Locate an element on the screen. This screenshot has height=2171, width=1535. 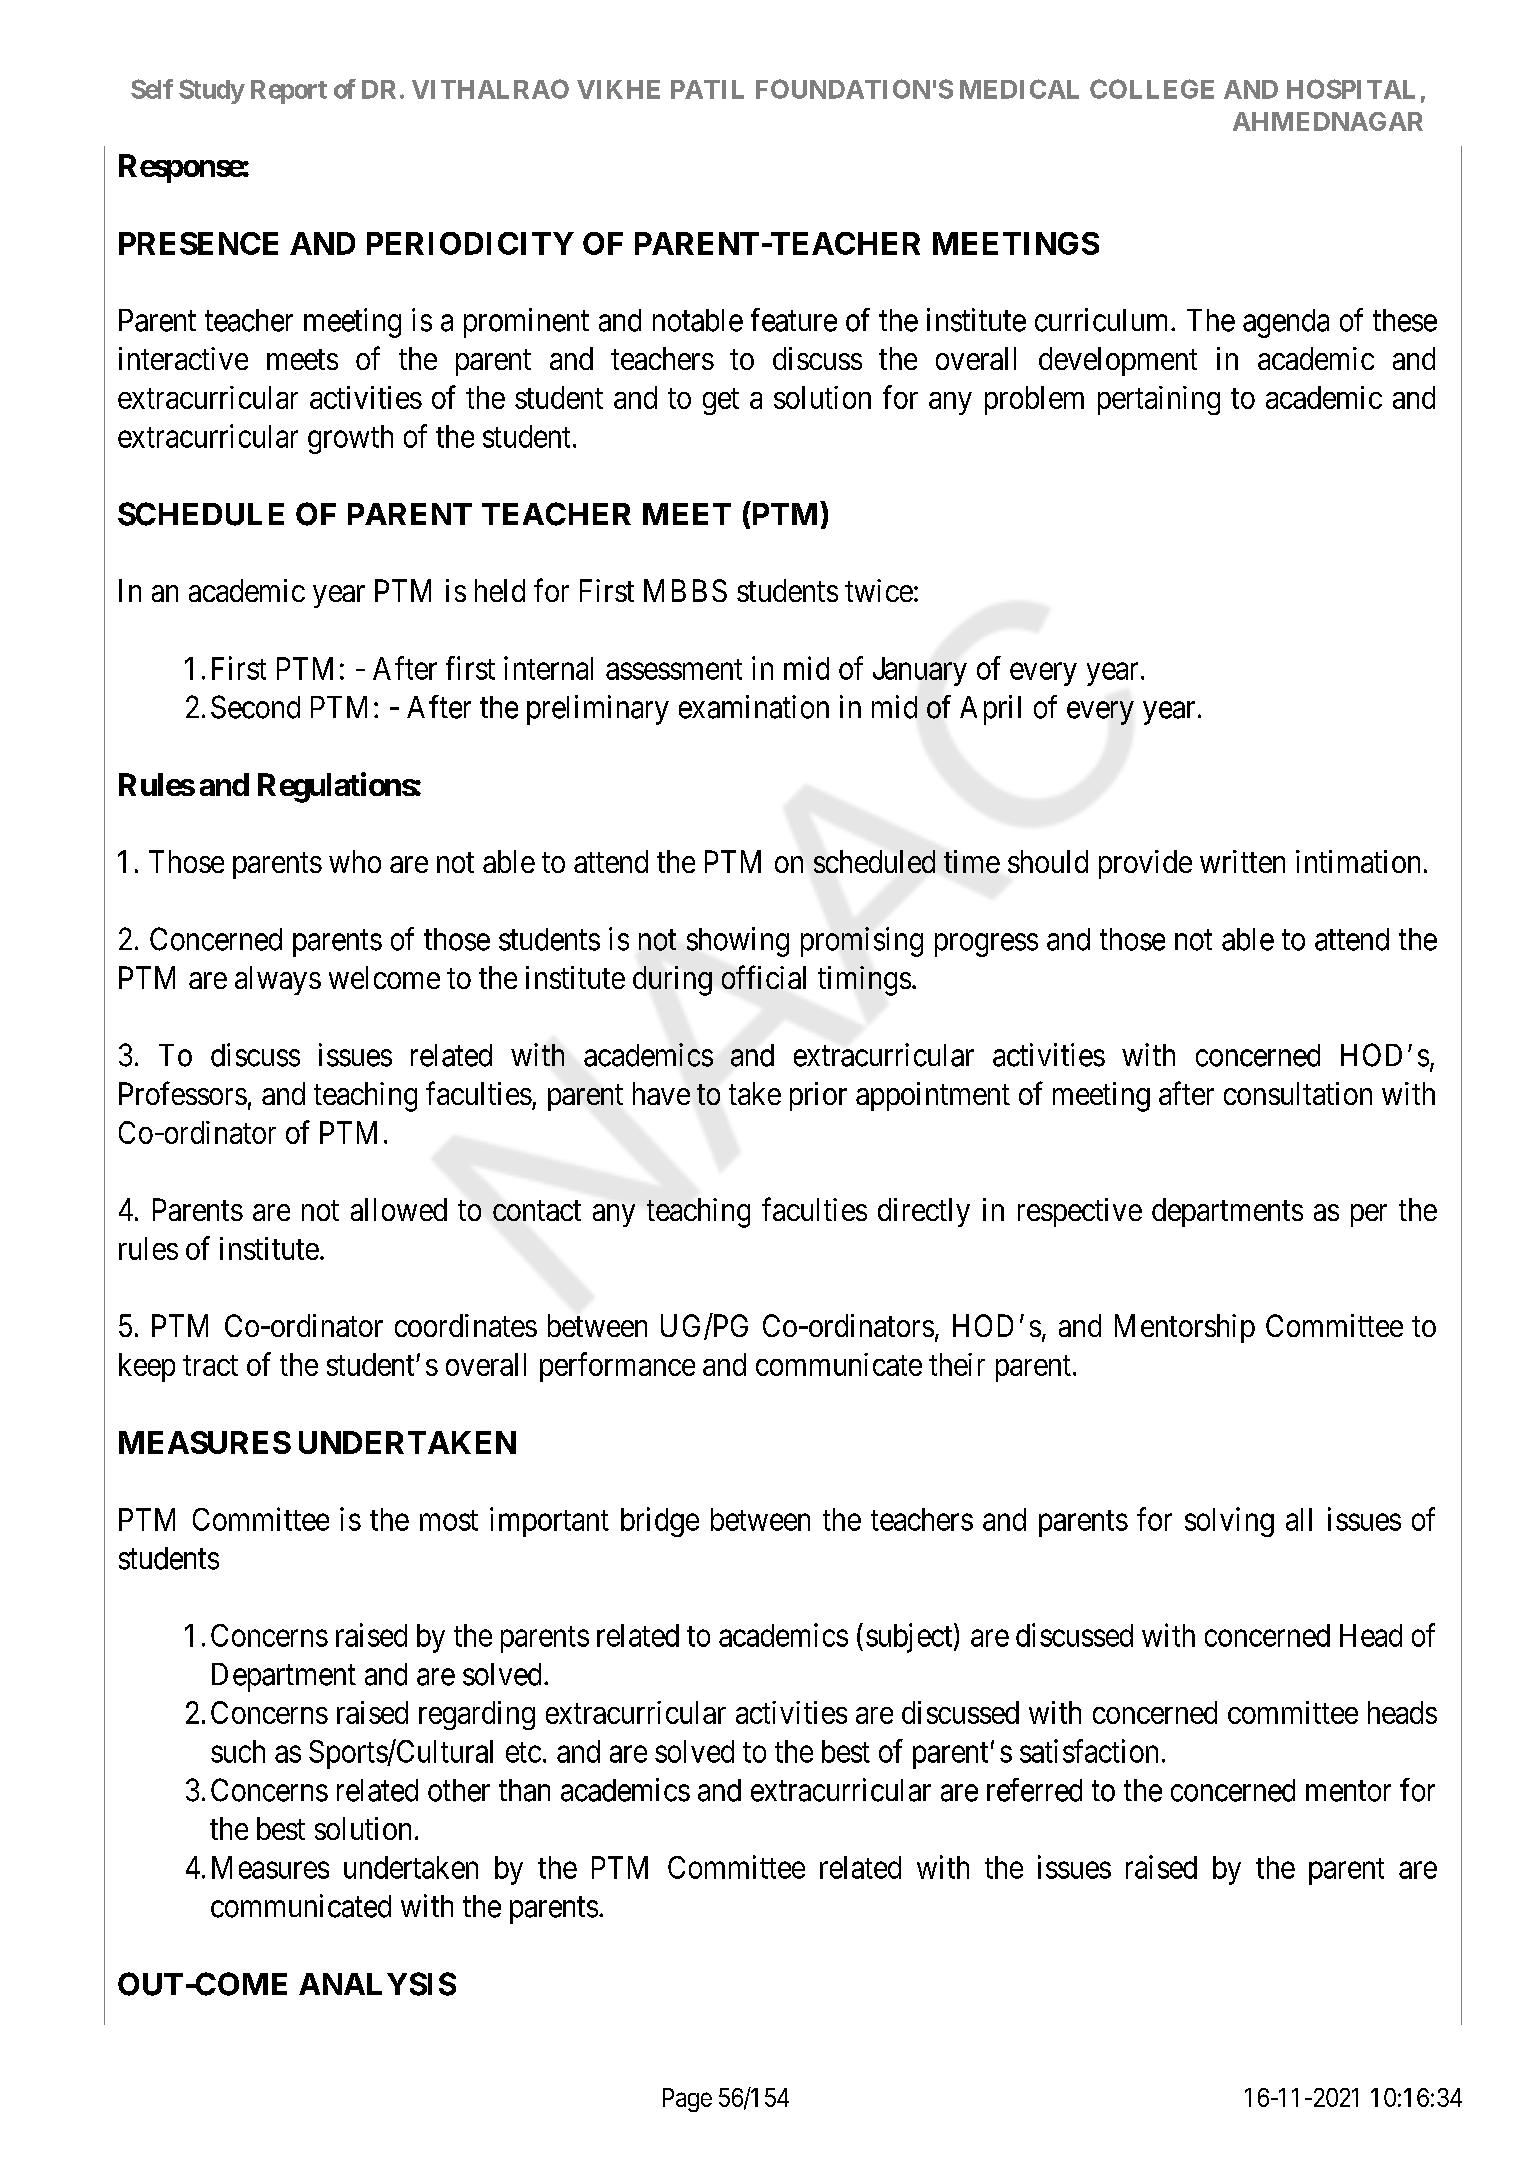
Report is located at coordinates (289, 92).
